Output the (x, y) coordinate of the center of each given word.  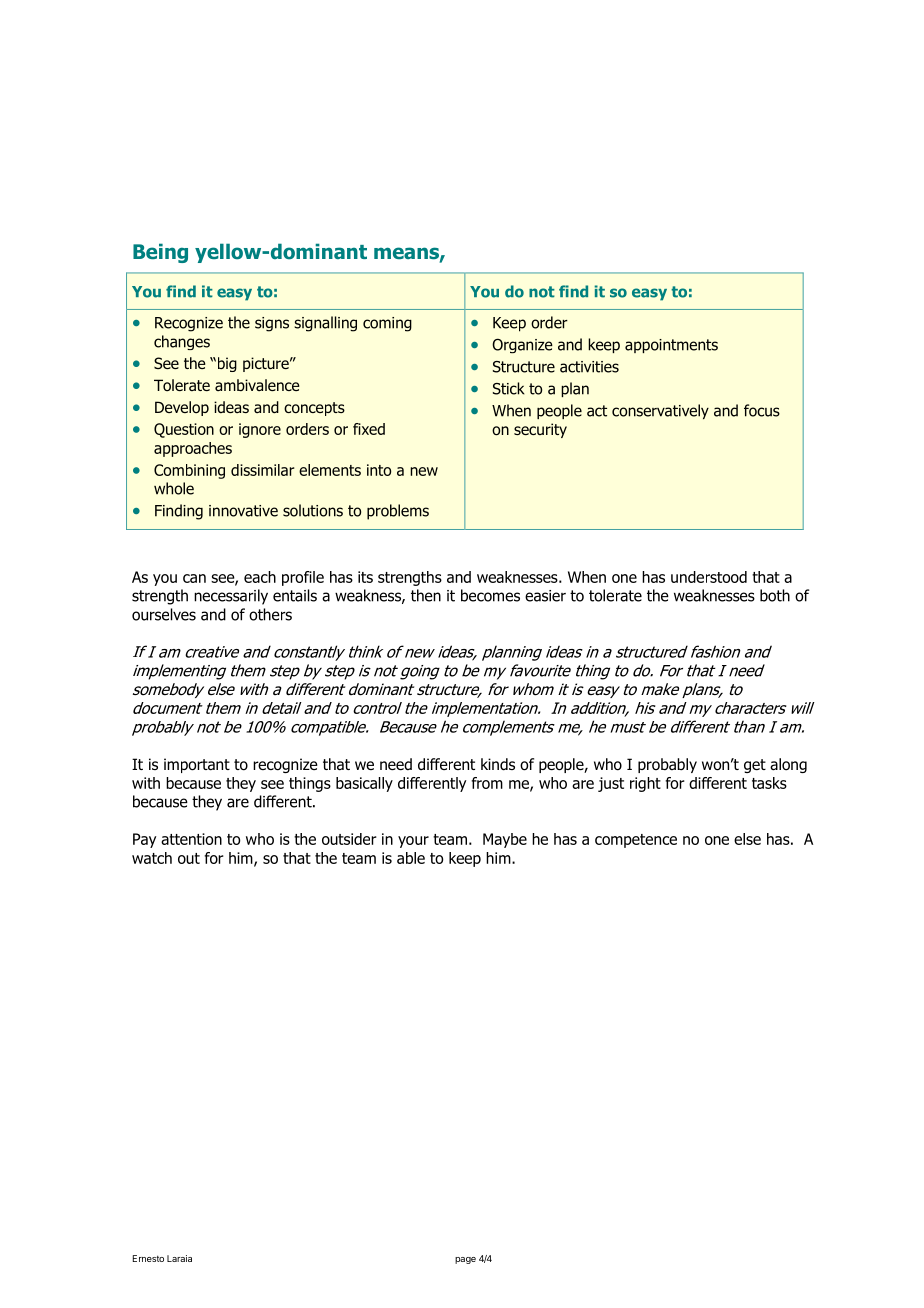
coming (387, 324)
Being (160, 253)
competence (636, 841)
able (411, 858)
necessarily (231, 597)
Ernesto (148, 1258)
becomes (490, 595)
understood (709, 577)
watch (152, 858)
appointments (671, 346)
